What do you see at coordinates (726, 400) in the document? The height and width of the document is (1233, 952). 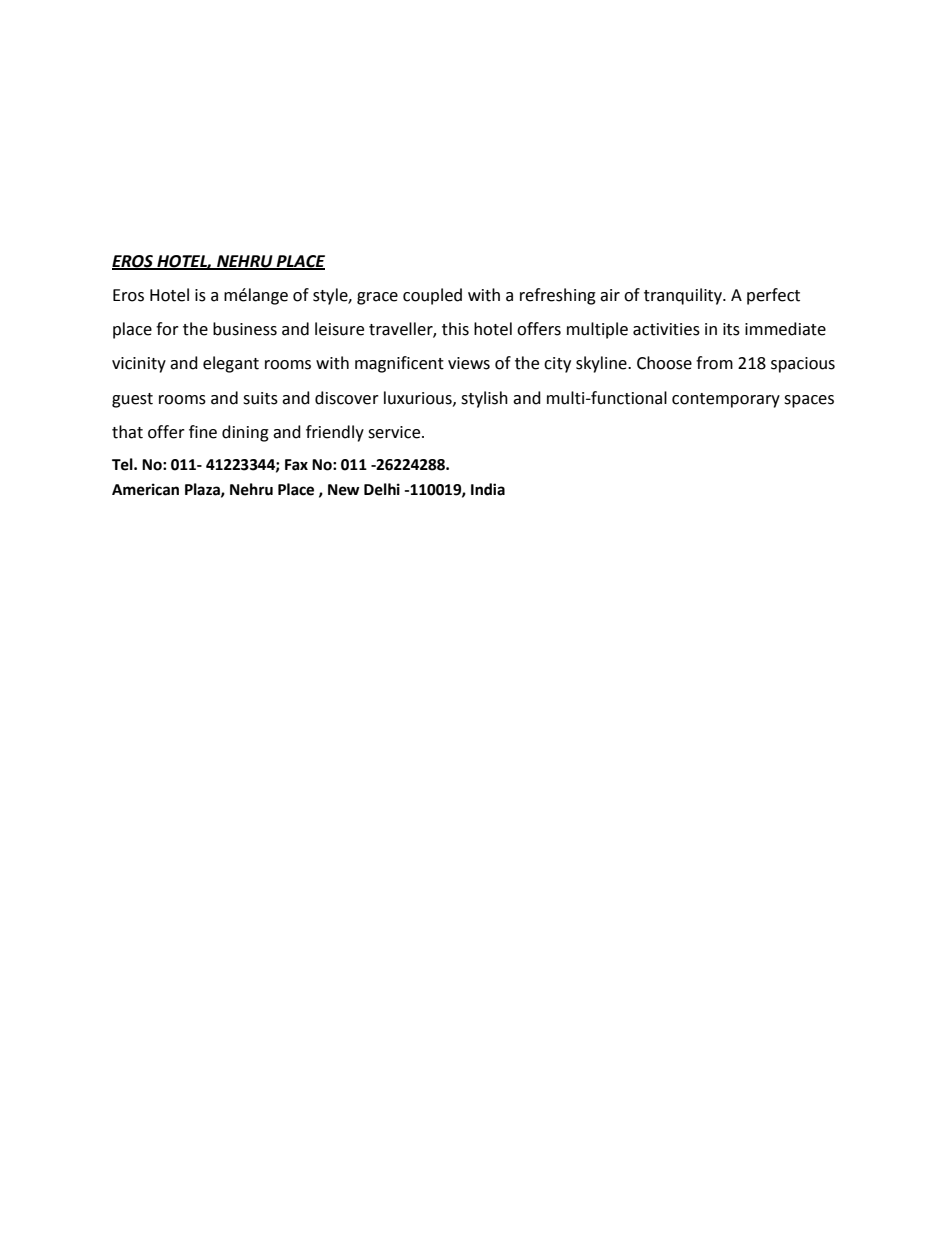 I see `contemporary` at bounding box center [726, 400].
